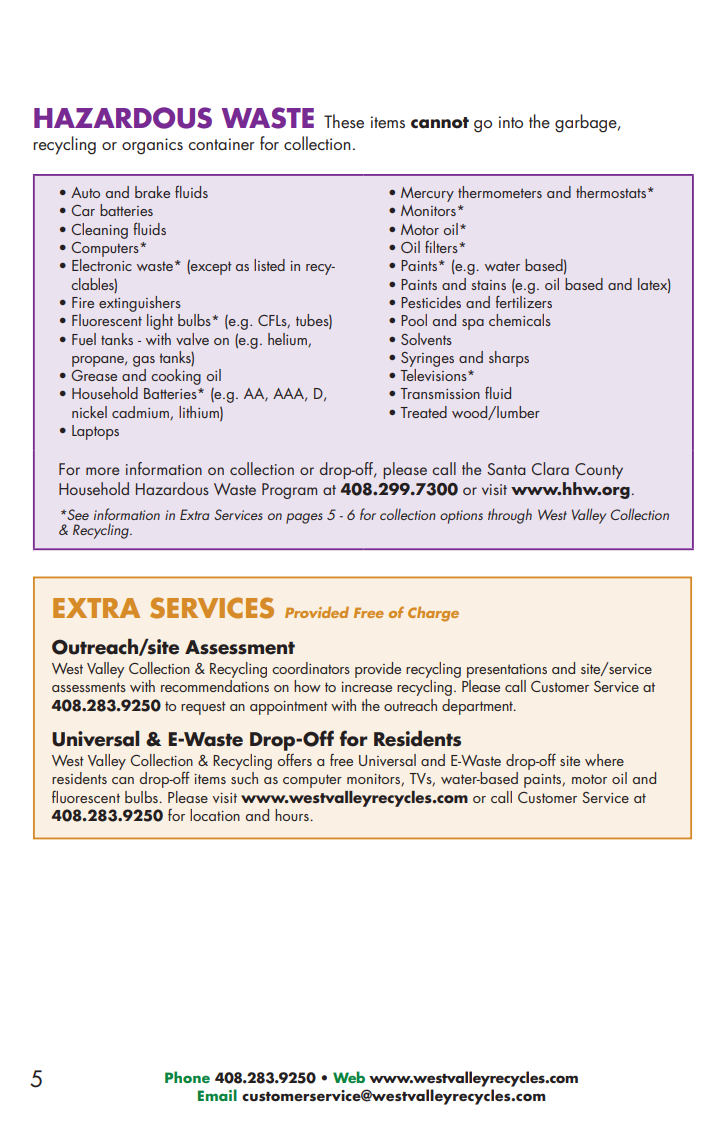 Image resolution: width=725 pixels, height=1121 pixels. Describe the element at coordinates (152, 146) in the screenshot. I see `organics` at that location.
